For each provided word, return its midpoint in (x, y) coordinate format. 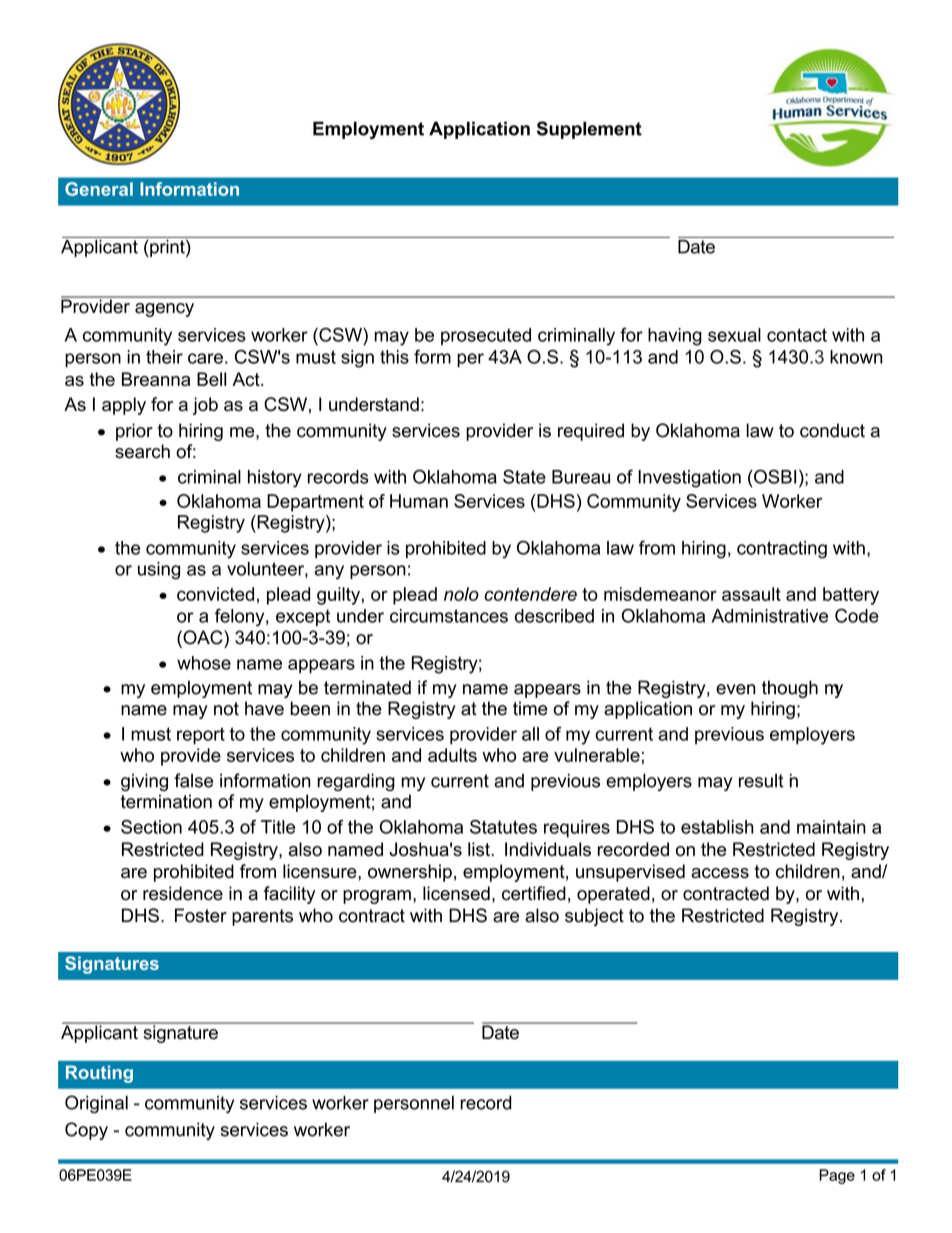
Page (837, 1176)
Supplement (589, 130)
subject (594, 917)
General (99, 189)
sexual (734, 335)
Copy (86, 1131)
